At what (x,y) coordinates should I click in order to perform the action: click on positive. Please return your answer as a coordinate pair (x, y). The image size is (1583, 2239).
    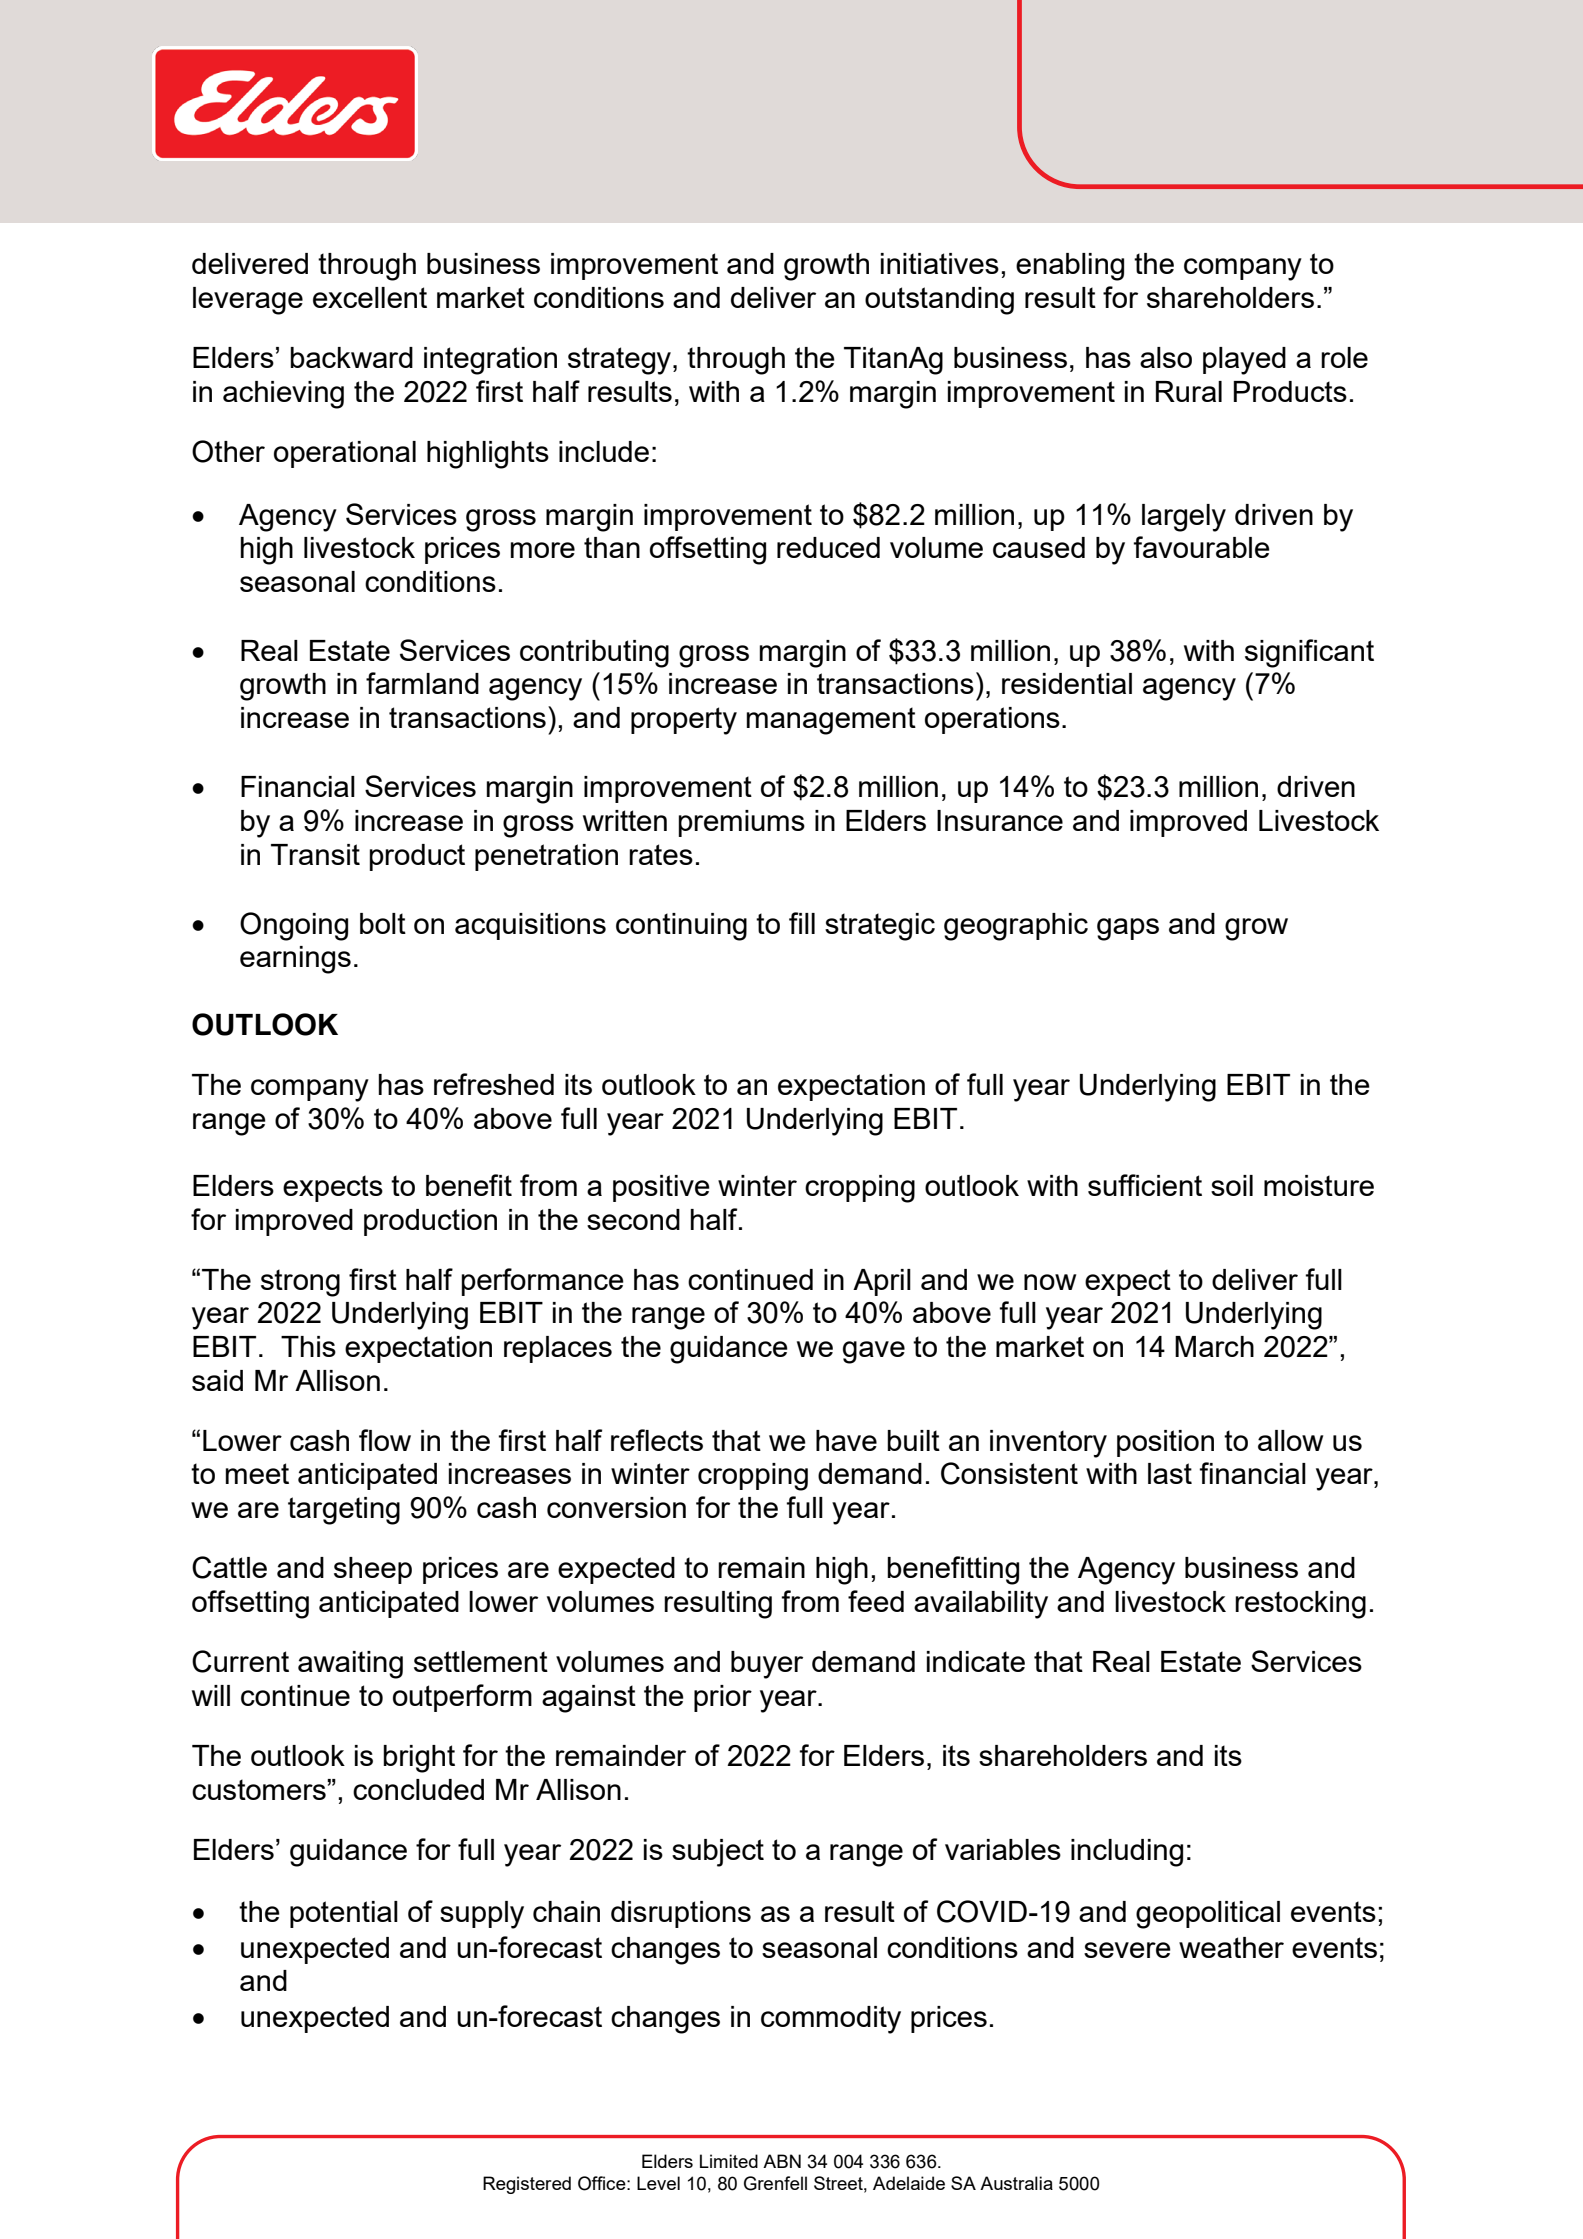
    Looking at the image, I should click on (661, 1188).
